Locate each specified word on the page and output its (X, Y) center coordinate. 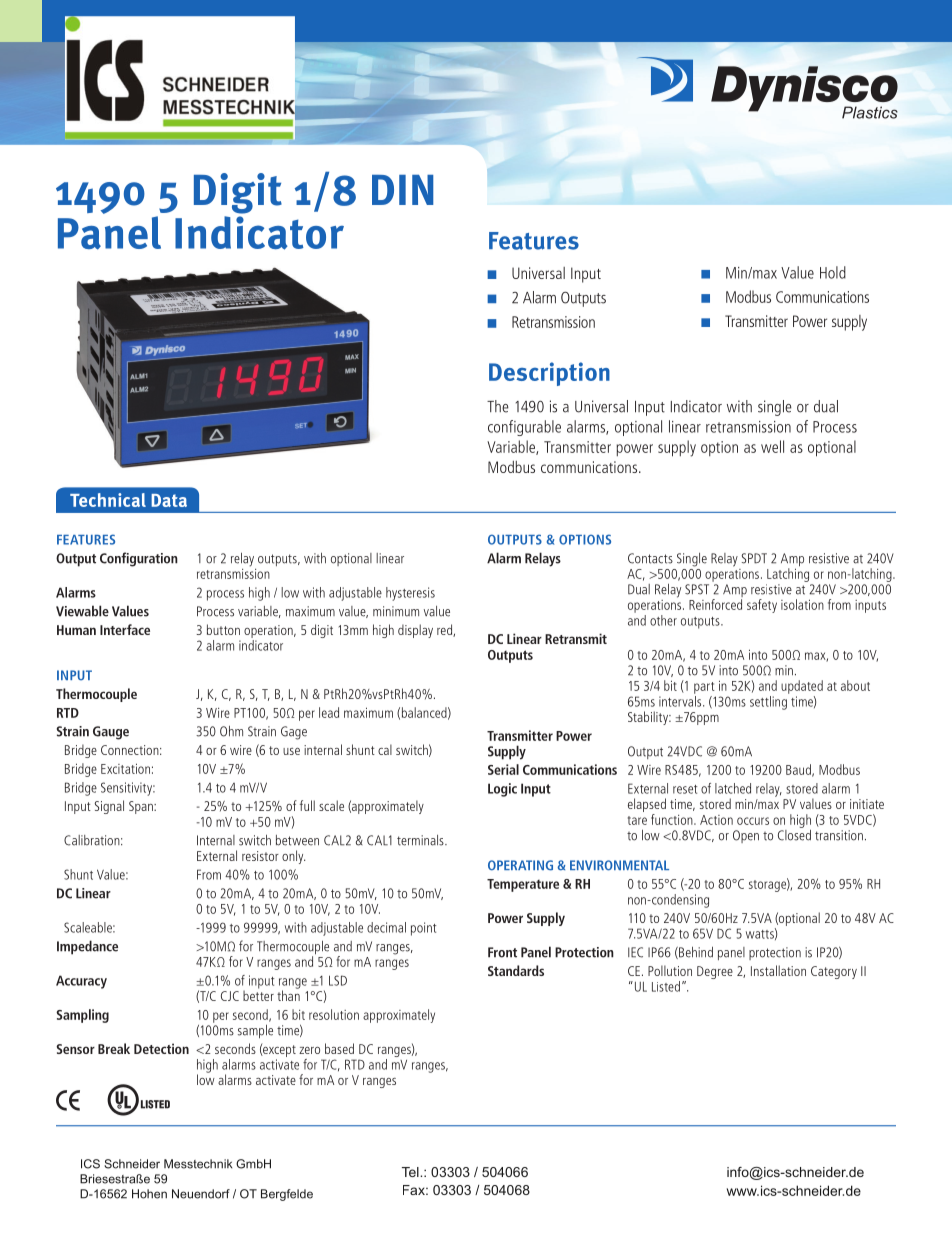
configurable (524, 428)
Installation (778, 970)
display (415, 631)
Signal (109, 807)
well (772, 446)
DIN (402, 190)
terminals (421, 840)
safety (762, 606)
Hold (833, 272)
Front (502, 952)
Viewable (82, 611)
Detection (161, 1048)
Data (169, 500)
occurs (753, 821)
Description (549, 374)
